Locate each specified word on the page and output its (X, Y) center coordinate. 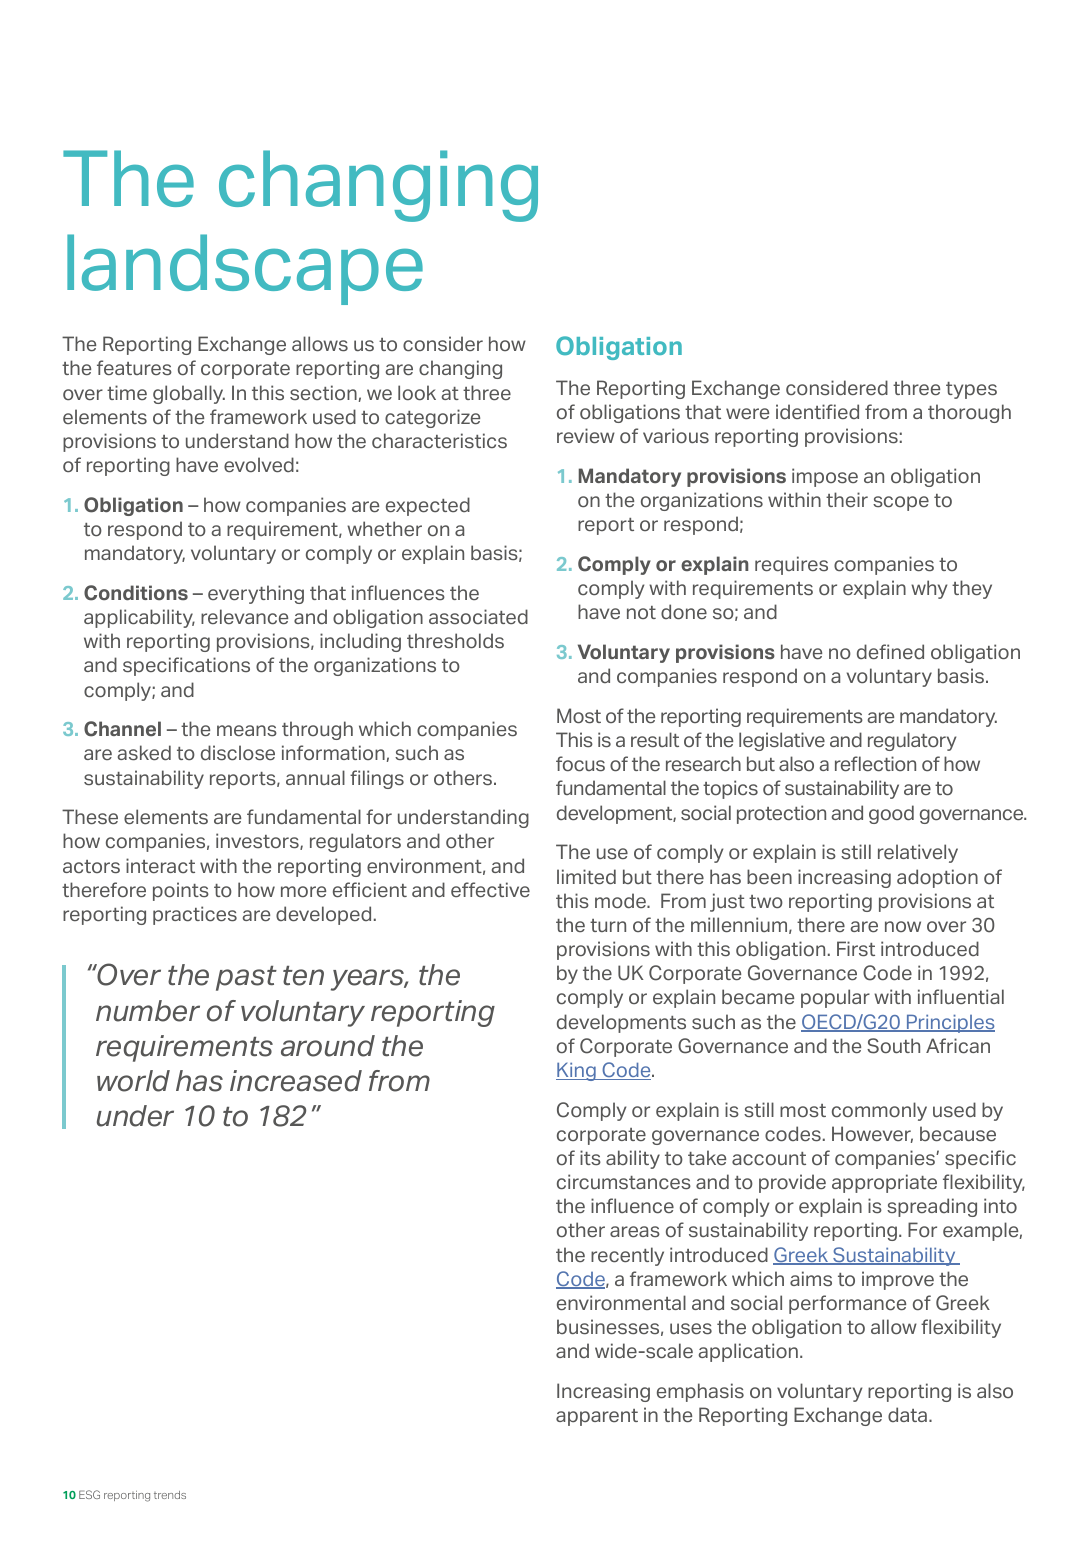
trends (170, 1495)
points (181, 891)
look (417, 392)
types (971, 390)
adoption (937, 878)
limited (586, 876)
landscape (245, 269)
